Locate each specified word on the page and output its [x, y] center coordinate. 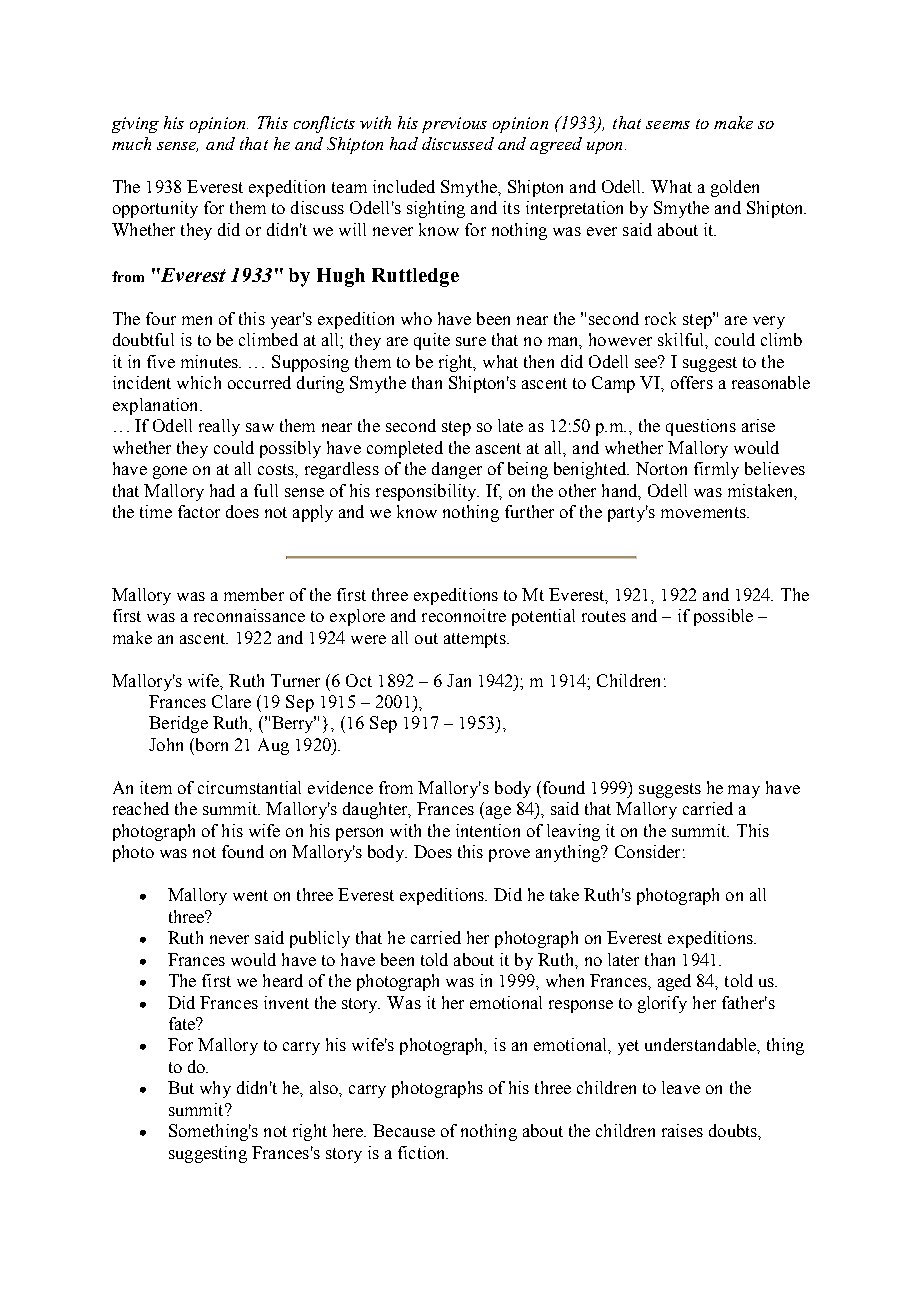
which [199, 382]
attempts [476, 640]
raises [682, 1130]
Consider [647, 851]
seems [668, 125]
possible [723, 617]
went [250, 895]
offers [692, 382]
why [215, 1089]
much [131, 143]
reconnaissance [249, 615]
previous [454, 125]
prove [509, 855]
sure [471, 341]
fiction [423, 1152]
